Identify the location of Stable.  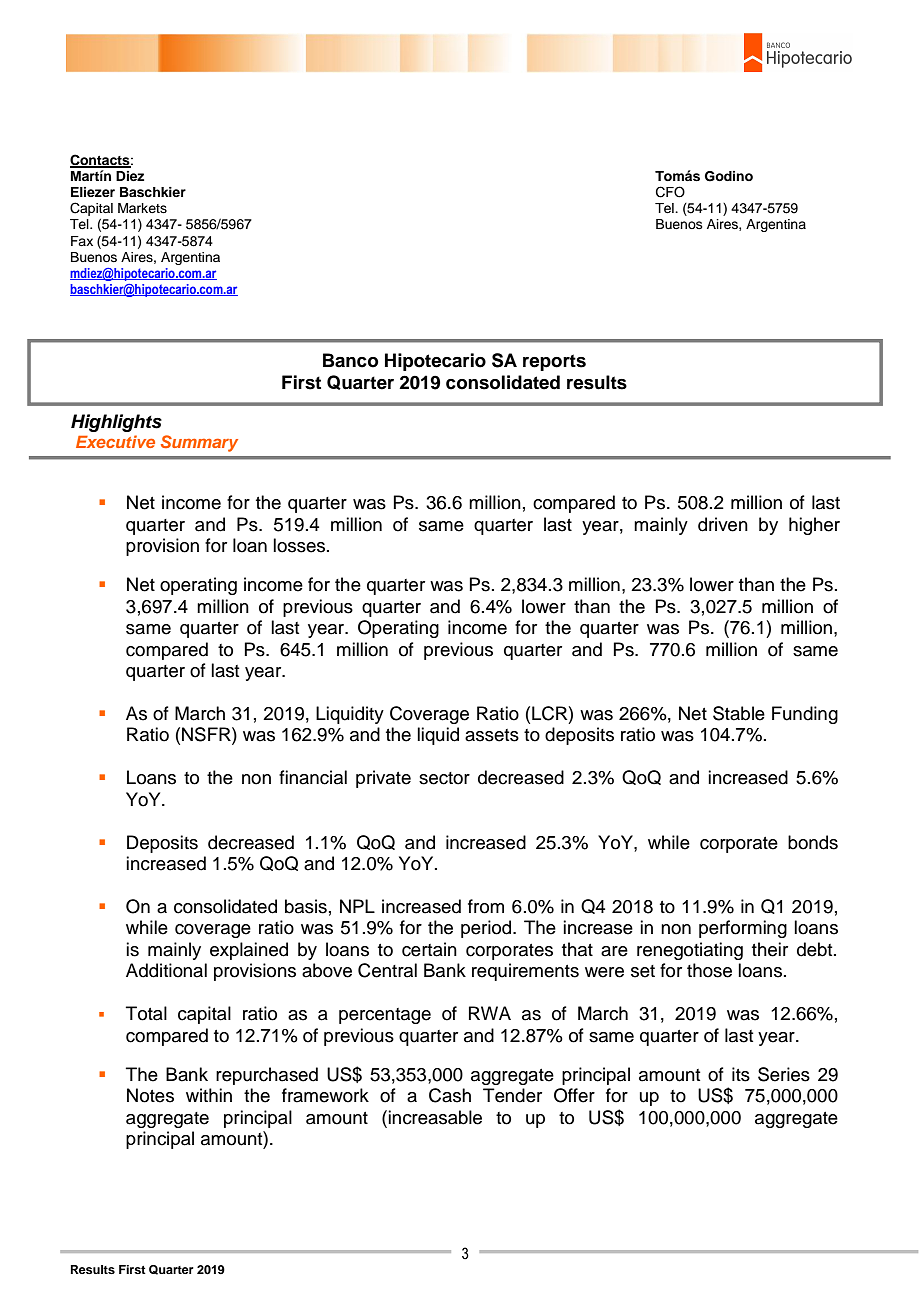
(739, 713).
